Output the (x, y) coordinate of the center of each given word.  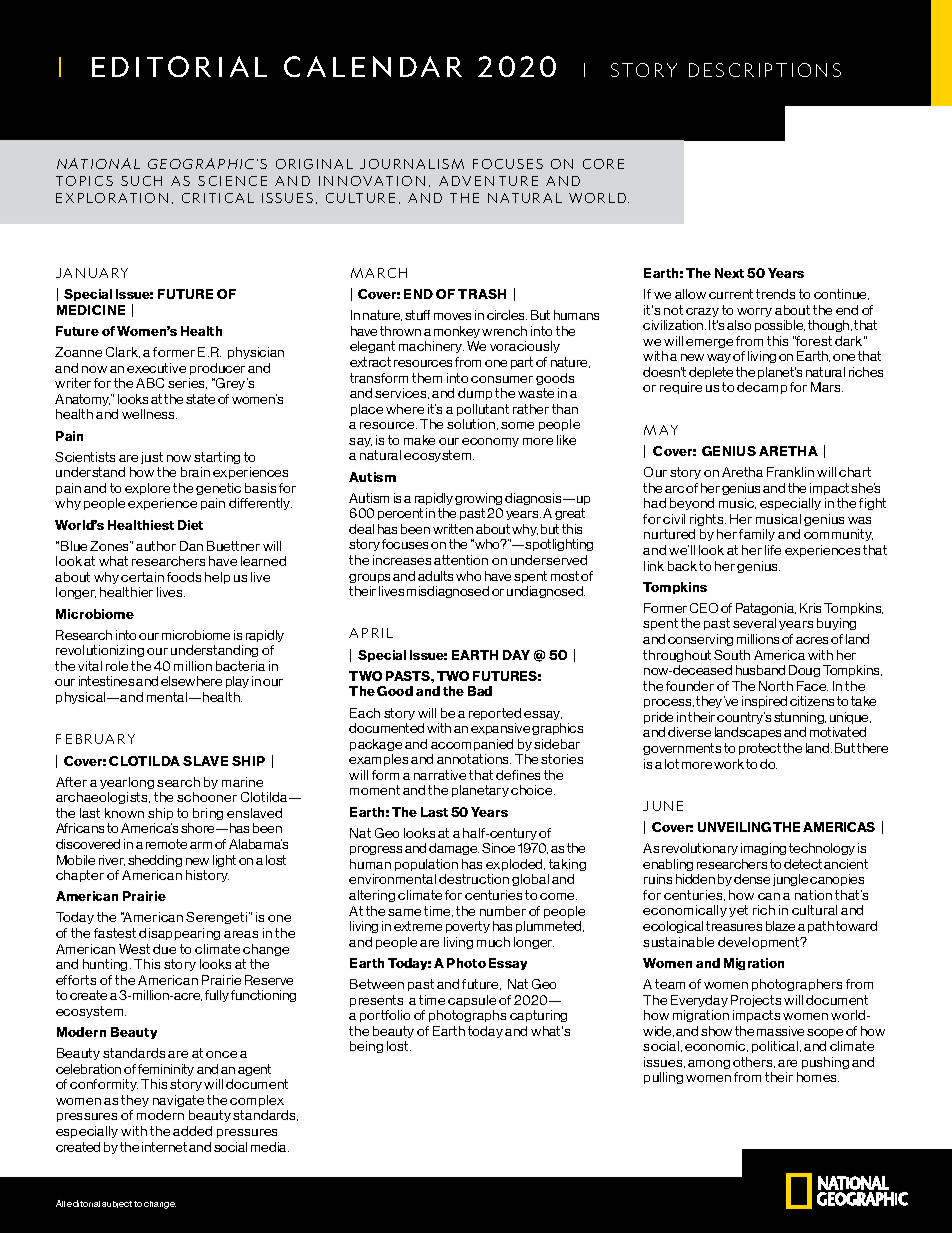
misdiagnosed (448, 592)
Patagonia (766, 609)
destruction (474, 879)
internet (164, 1147)
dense (752, 879)
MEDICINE (91, 310)
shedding (155, 861)
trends (775, 294)
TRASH (482, 294)
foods (184, 577)
